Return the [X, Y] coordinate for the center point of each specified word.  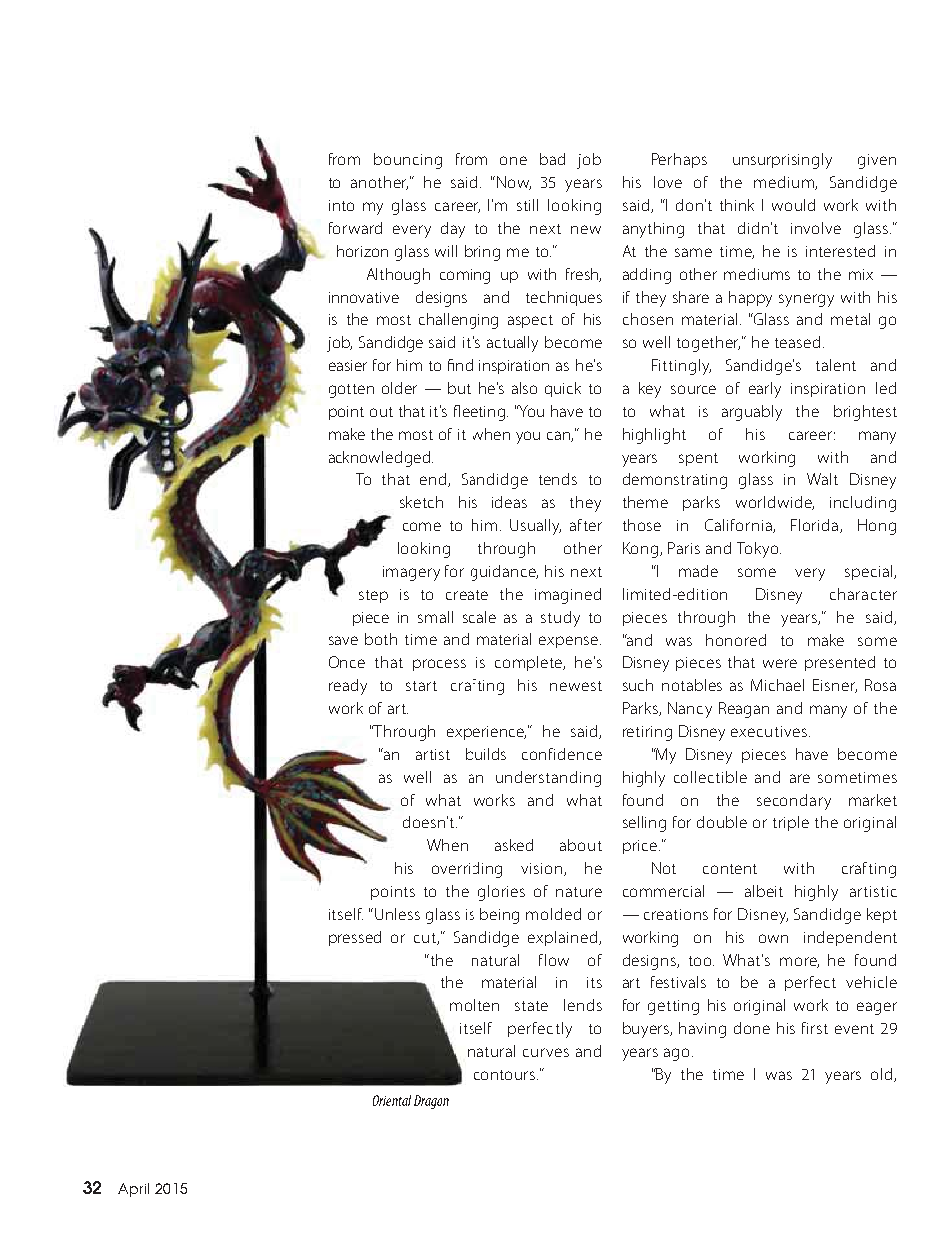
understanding [548, 779]
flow [554, 960]
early [765, 390]
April [133, 1190]
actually [512, 344]
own [773, 938]
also [524, 388]
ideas [509, 502]
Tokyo [759, 550]
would [793, 205]
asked [514, 845]
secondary [794, 802]
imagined [568, 596]
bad [552, 159]
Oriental [392, 1100]
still [527, 205]
